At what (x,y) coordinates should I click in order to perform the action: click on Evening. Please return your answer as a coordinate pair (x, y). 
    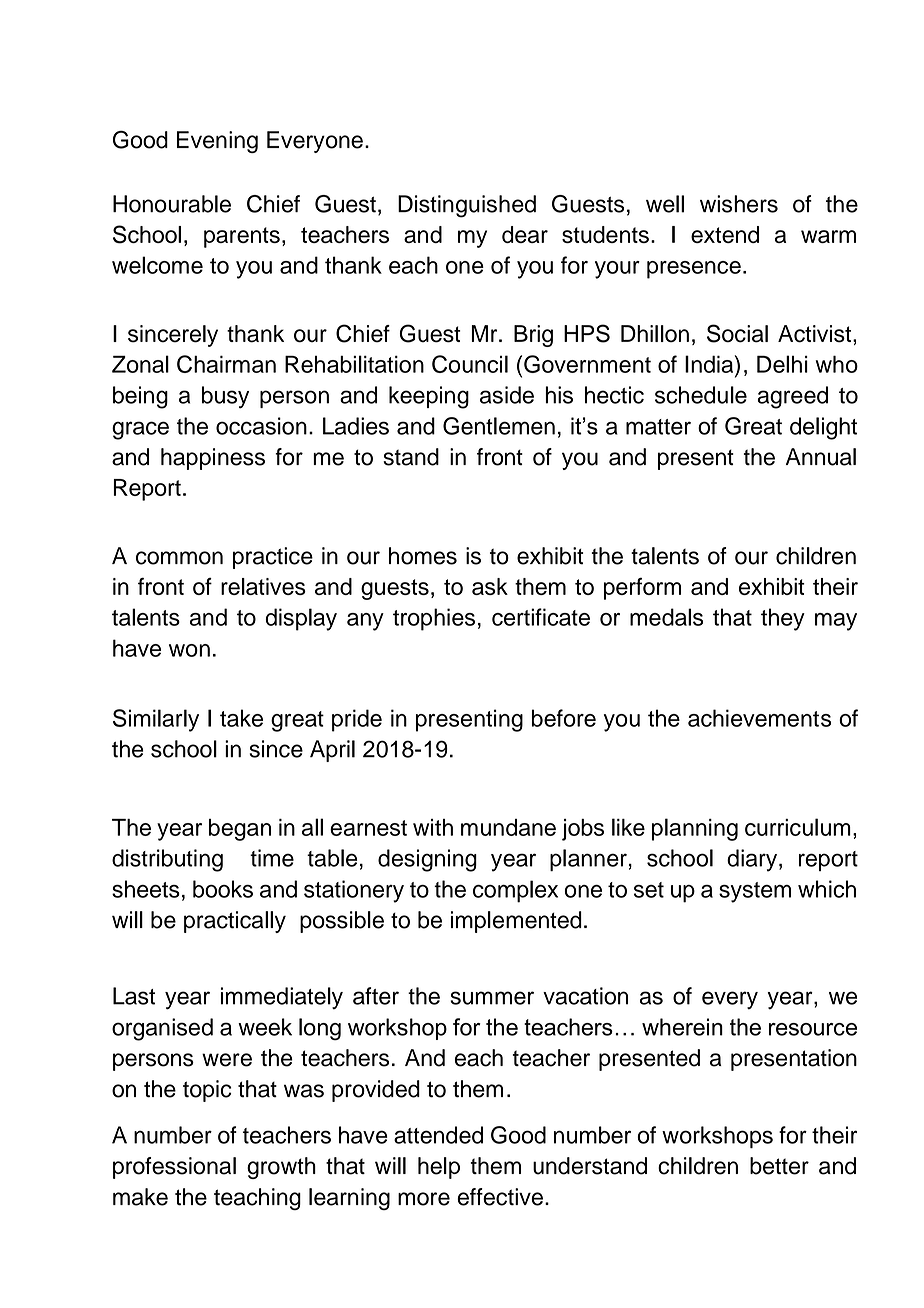
    Looking at the image, I should click on (217, 142).
